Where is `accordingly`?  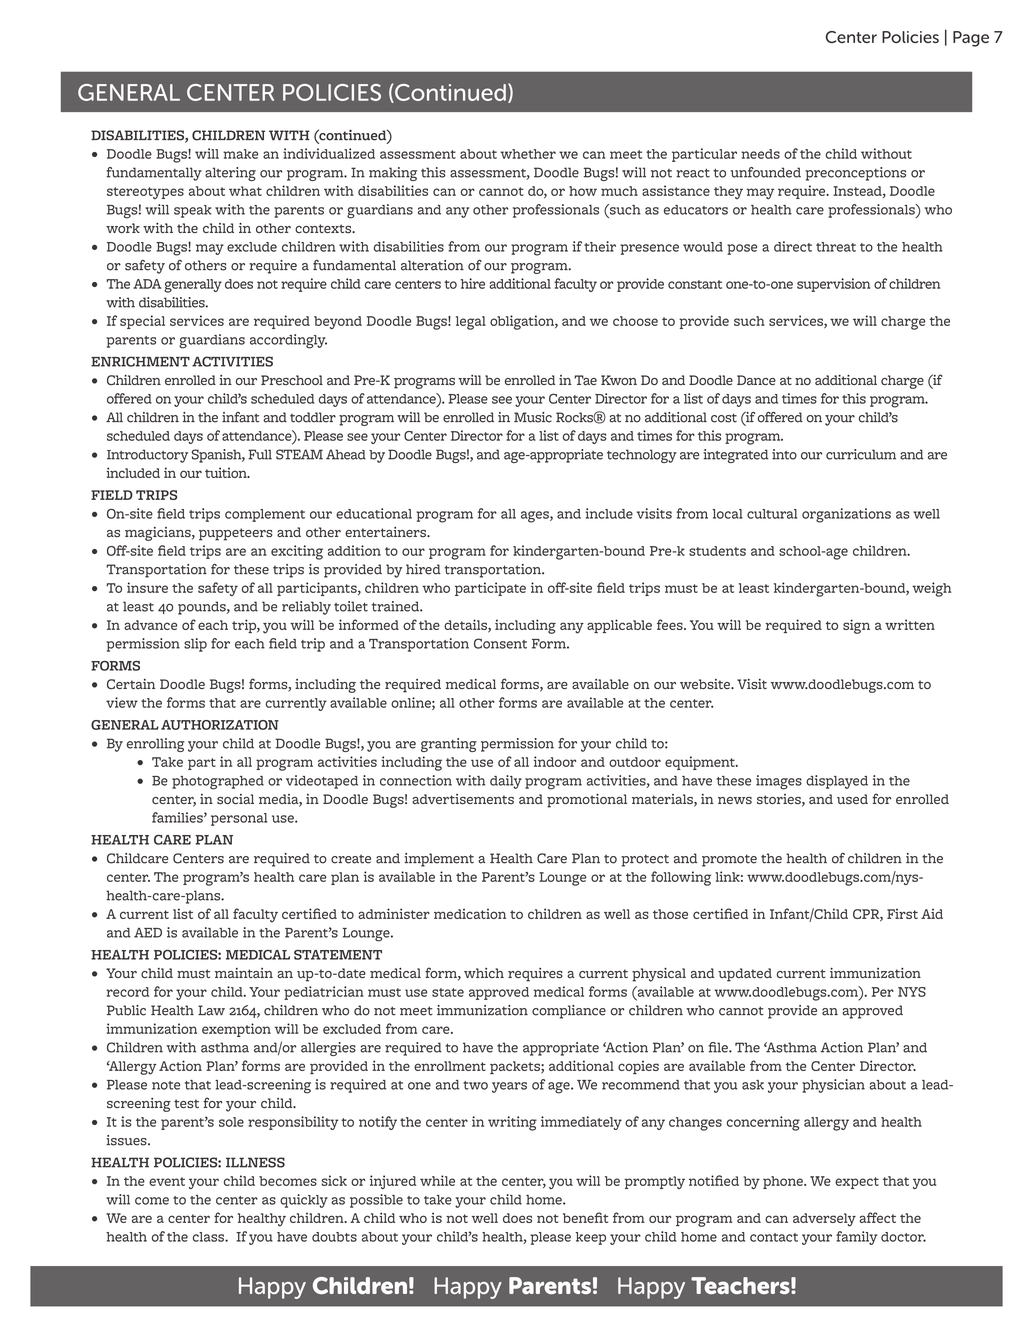 accordingly is located at coordinates (288, 341).
